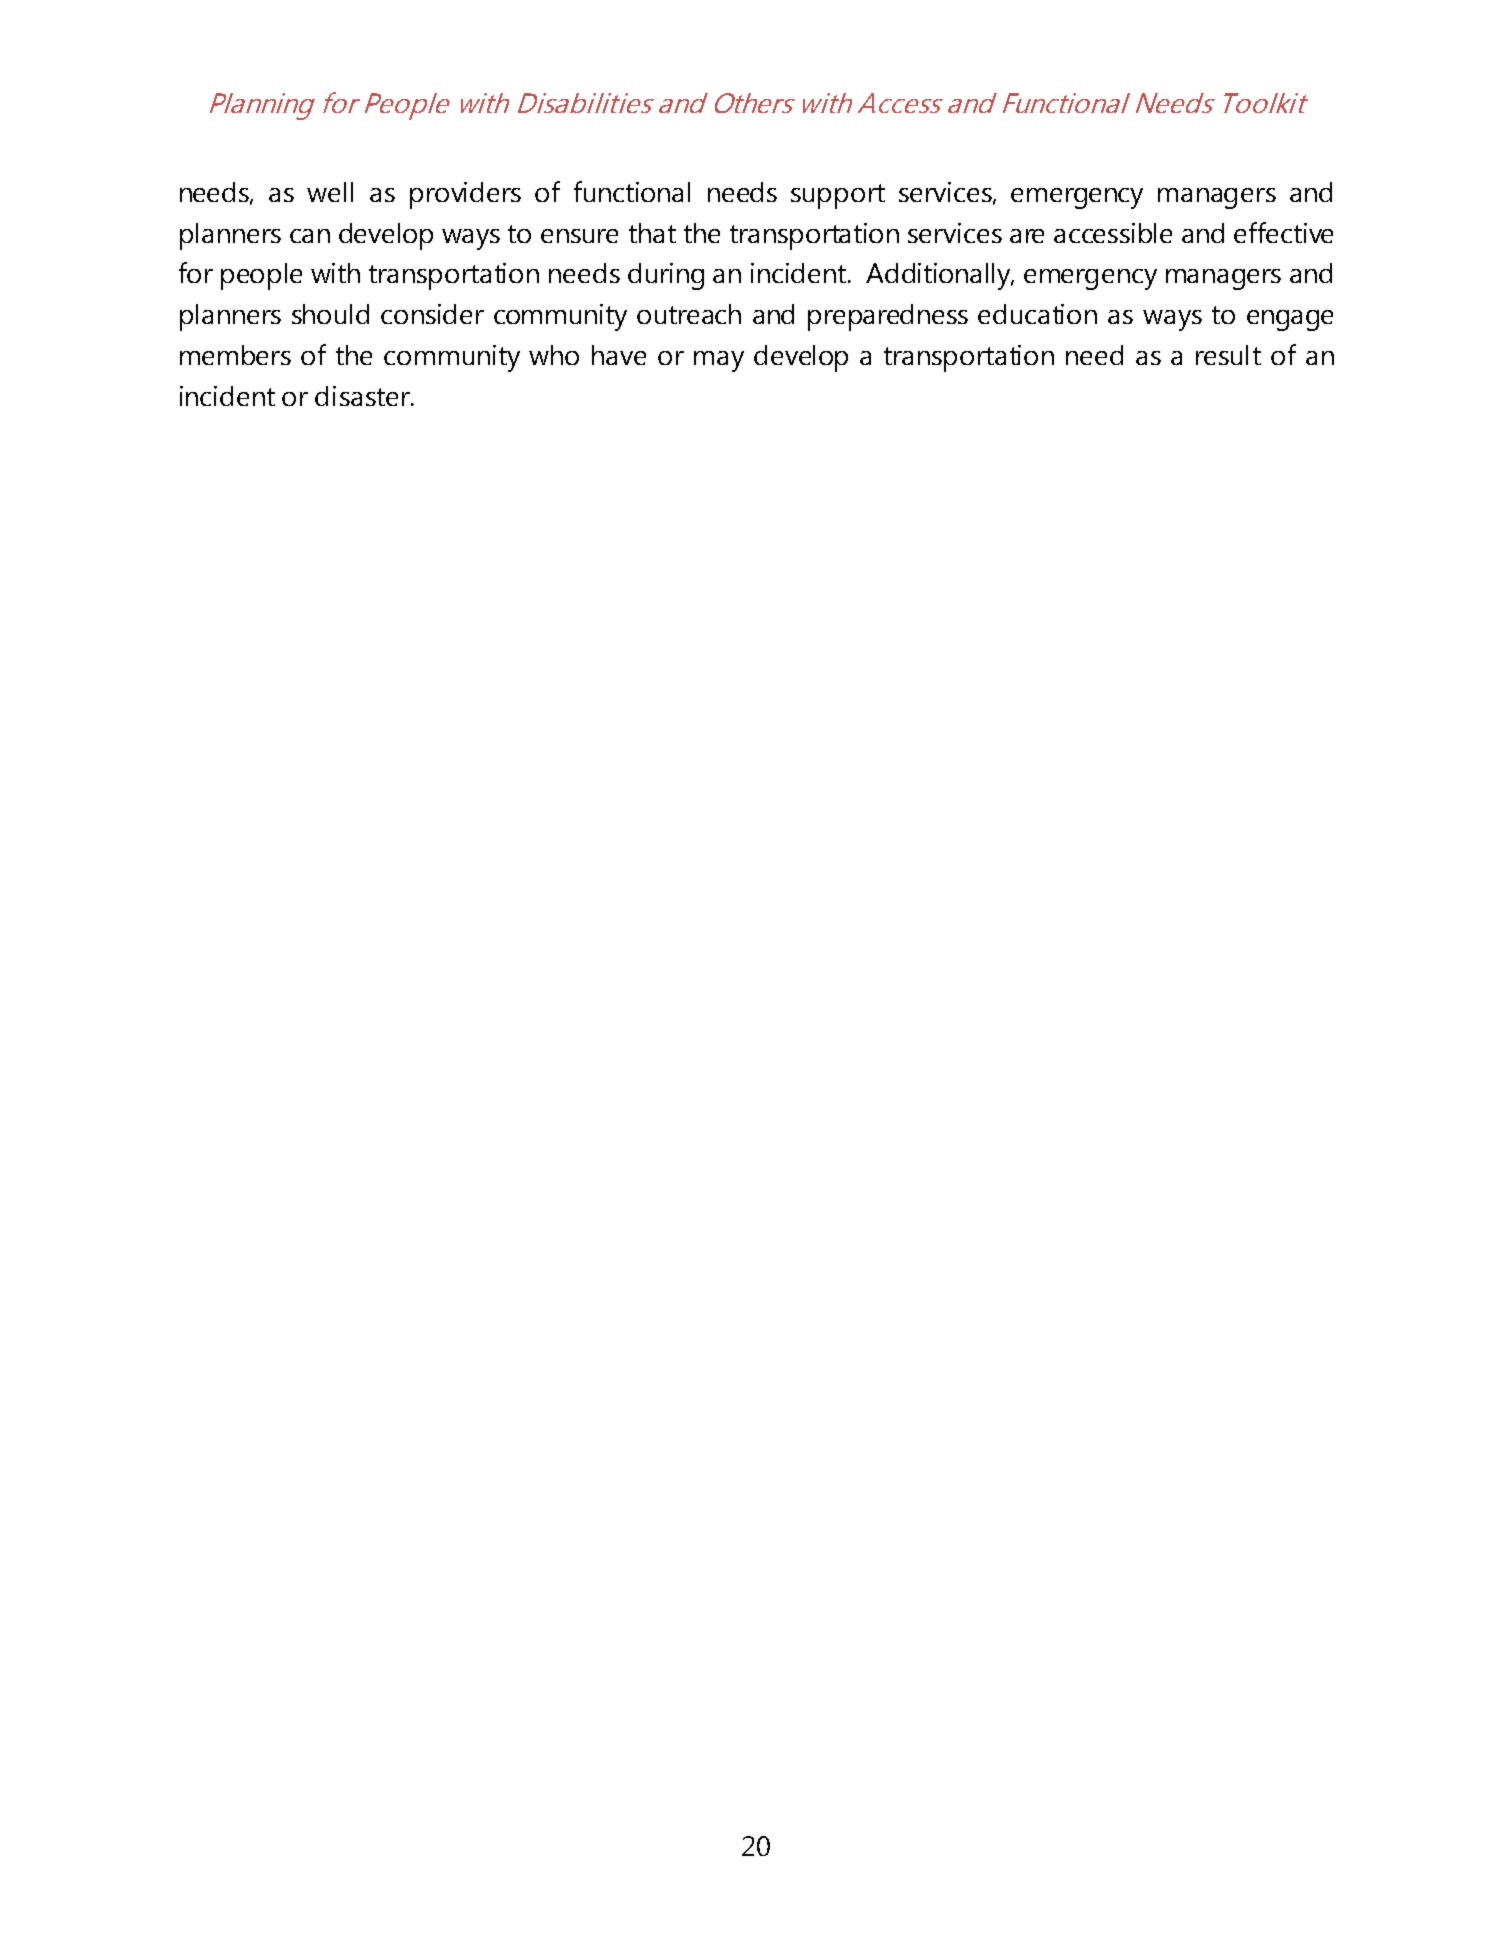 The image size is (1511, 1956). What do you see at coordinates (719, 361) in the document?
I see `may` at bounding box center [719, 361].
